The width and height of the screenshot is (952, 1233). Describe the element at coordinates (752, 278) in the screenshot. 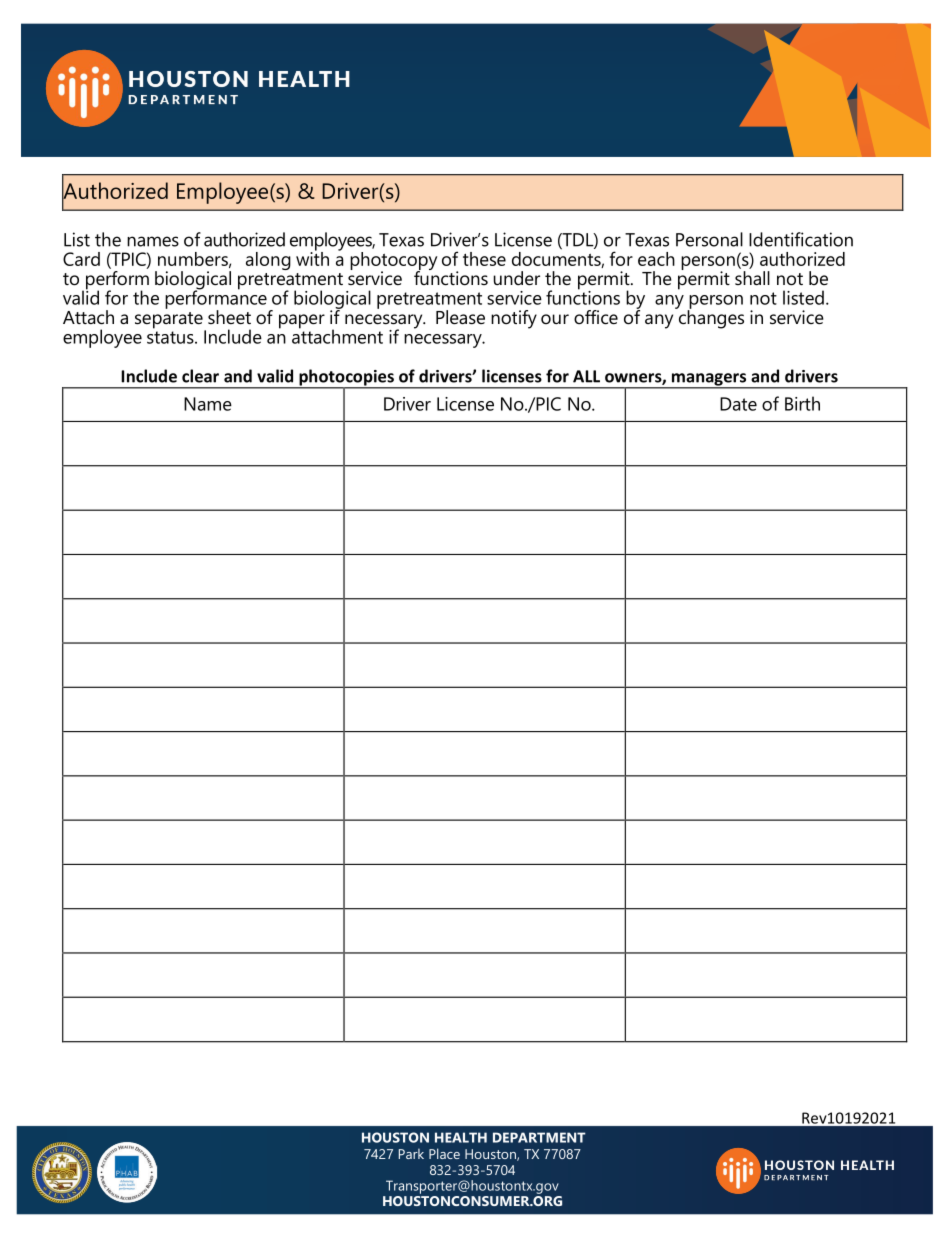

I see `shall` at that location.
